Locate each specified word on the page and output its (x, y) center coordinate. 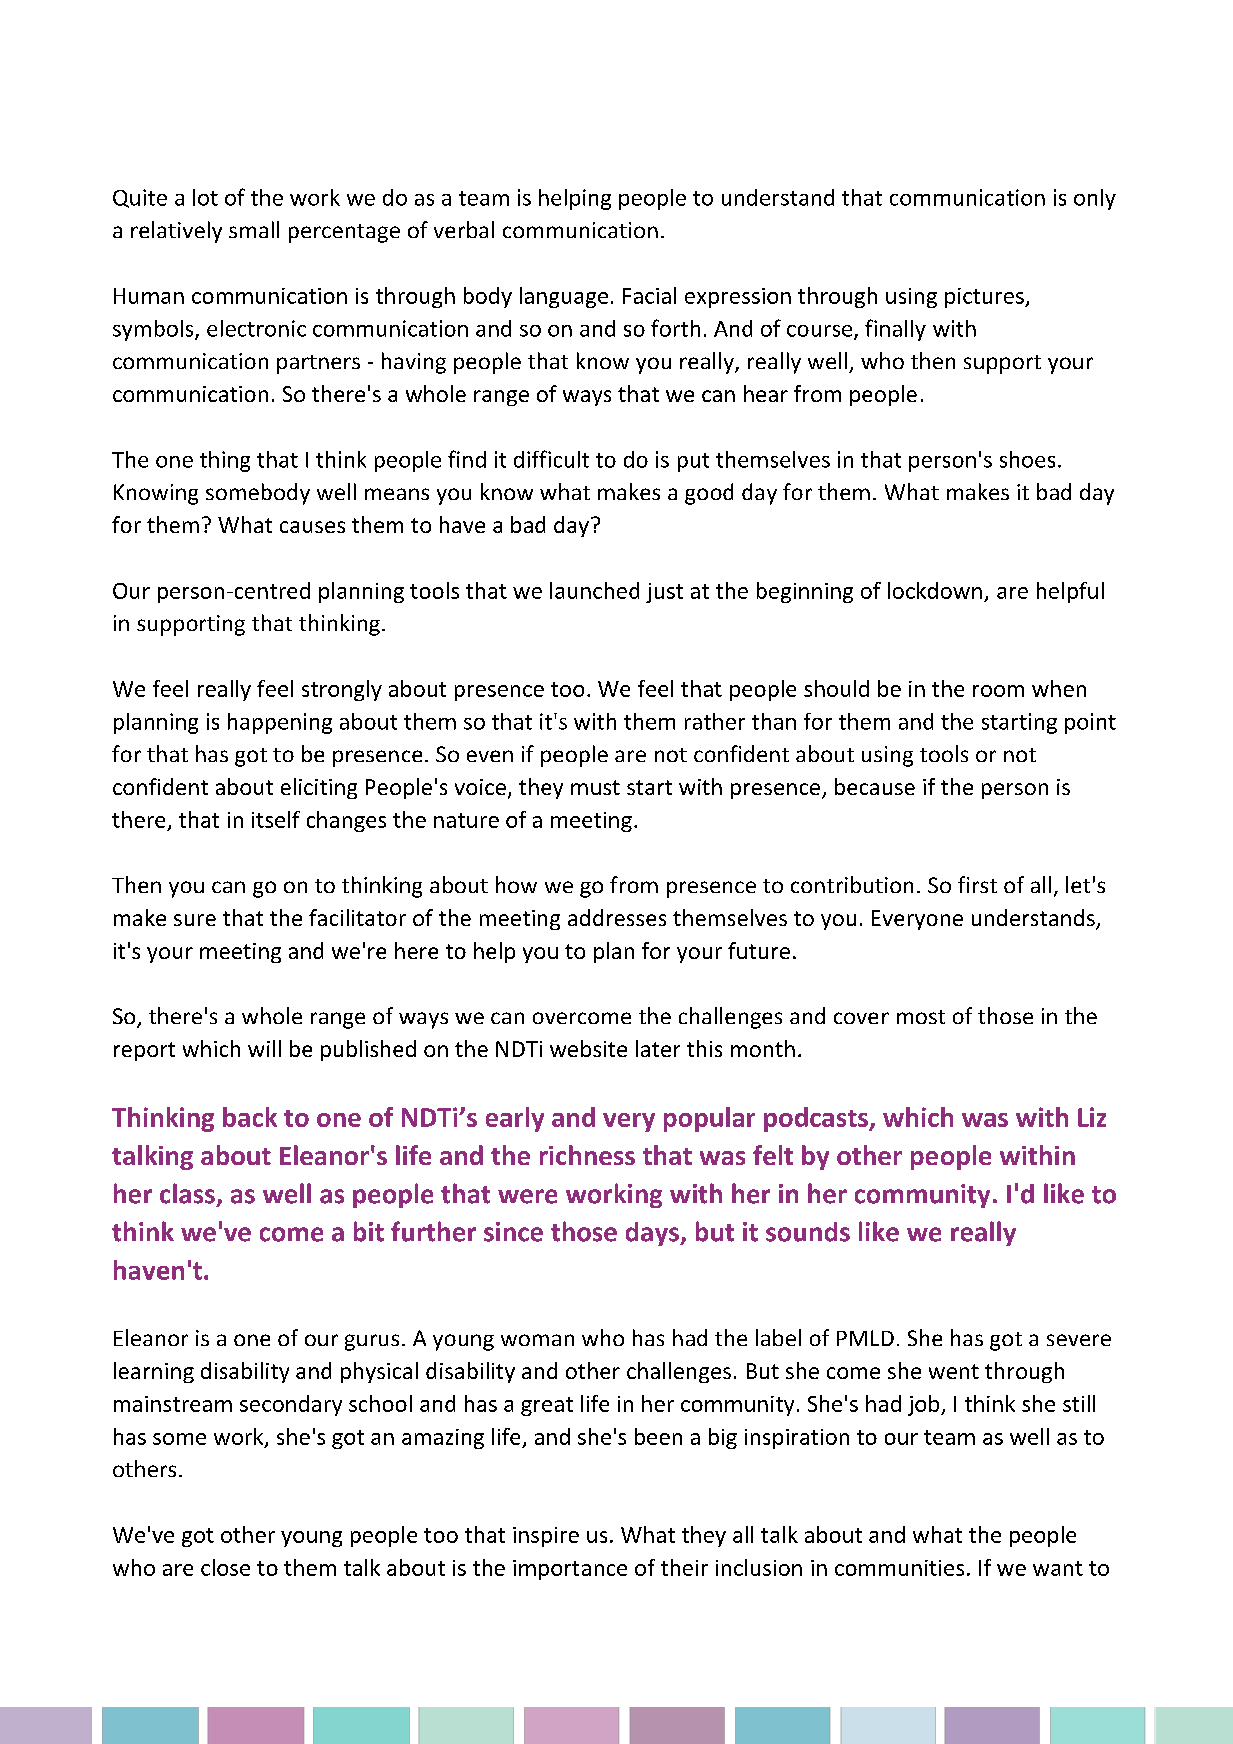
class (187, 1193)
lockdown (935, 590)
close (225, 1567)
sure (195, 920)
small (254, 229)
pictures (985, 298)
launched (594, 590)
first (977, 884)
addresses (617, 917)
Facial (649, 295)
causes (312, 527)
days (653, 1234)
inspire (546, 1537)
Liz (1092, 1117)
